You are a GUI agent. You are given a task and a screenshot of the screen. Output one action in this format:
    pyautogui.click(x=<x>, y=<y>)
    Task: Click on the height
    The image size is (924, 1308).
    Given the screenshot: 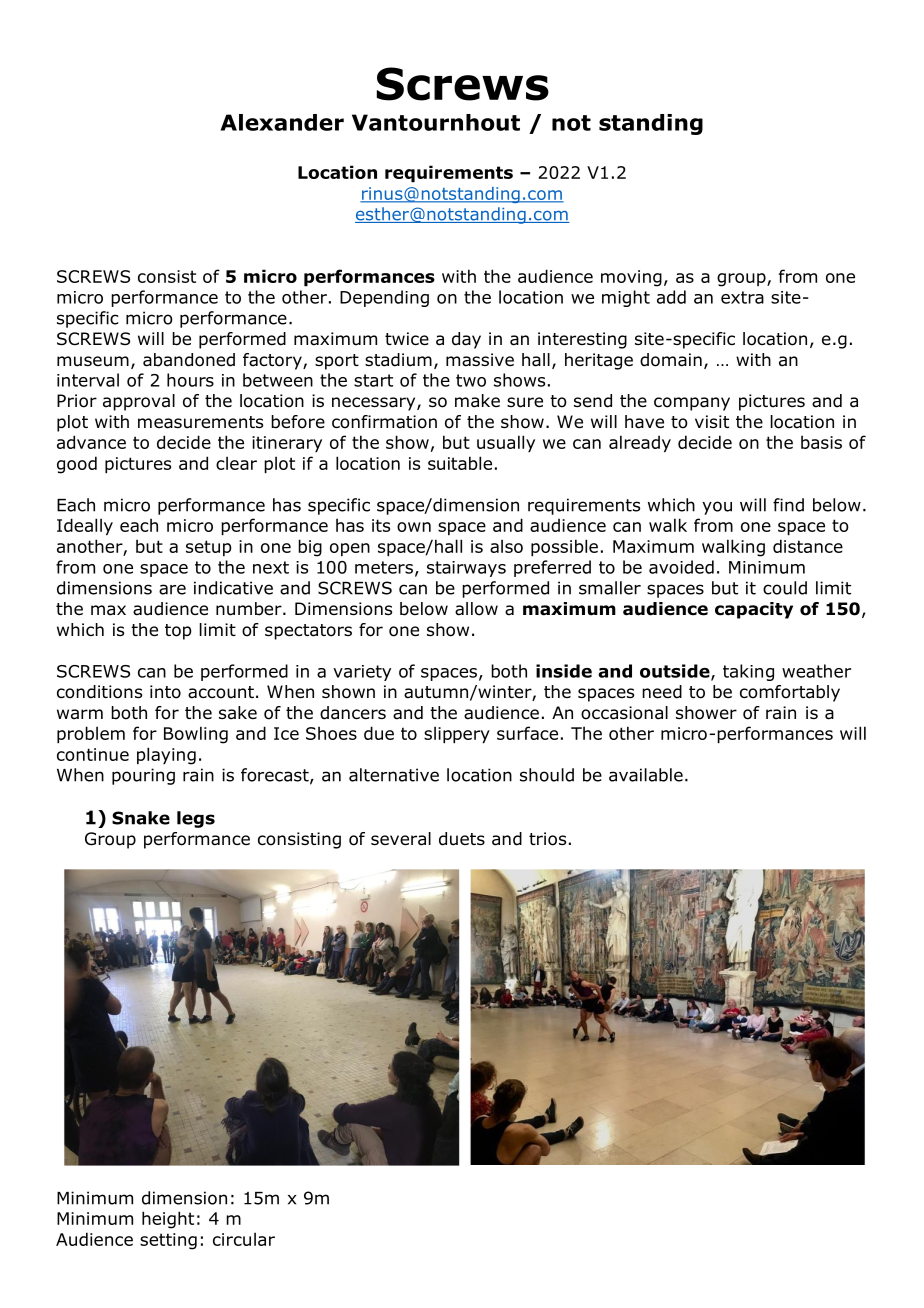 What is the action you would take?
    pyautogui.click(x=168, y=1220)
